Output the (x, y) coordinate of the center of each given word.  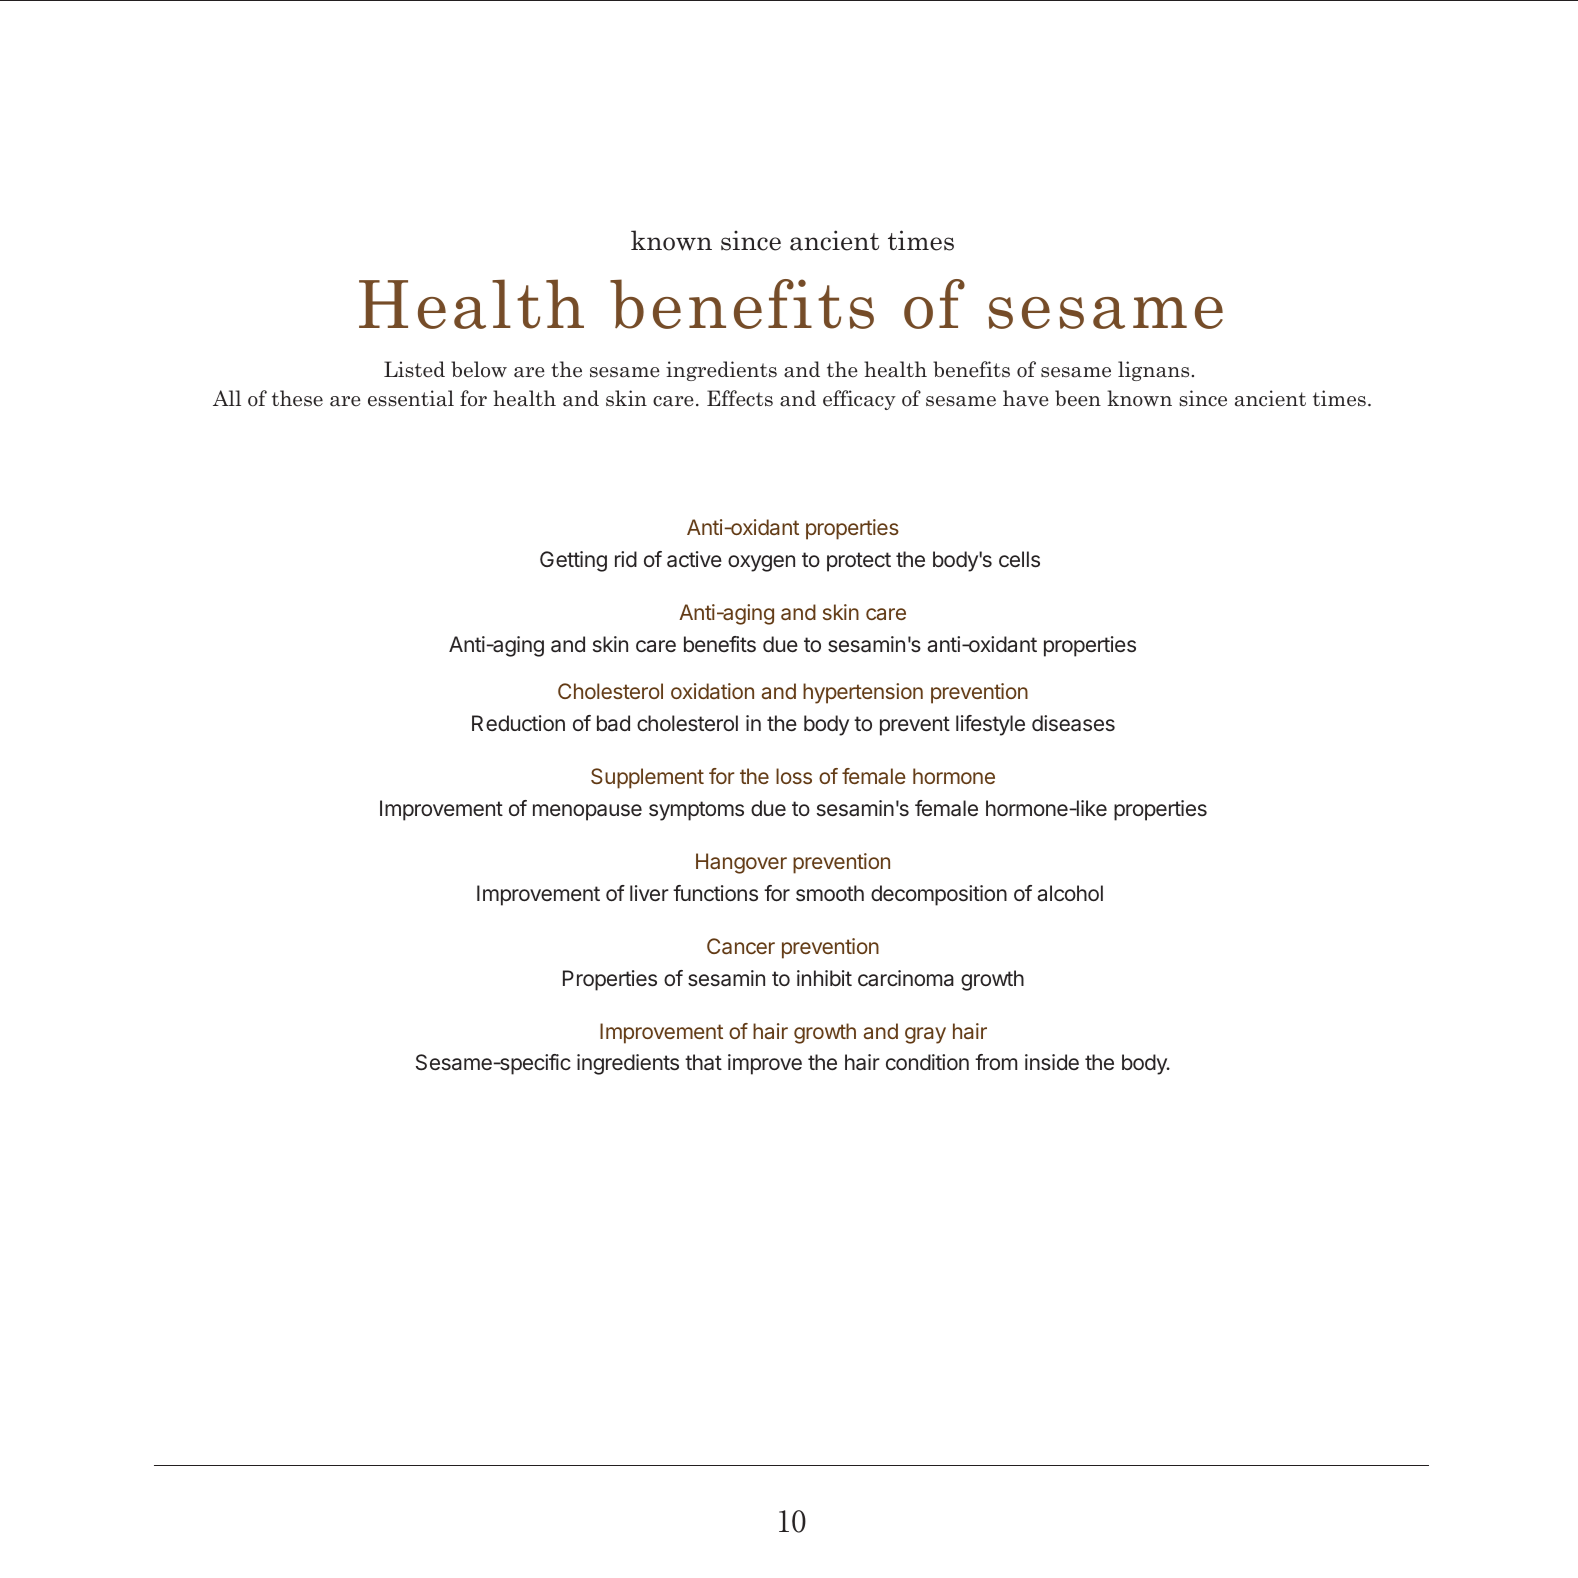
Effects (740, 398)
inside (1052, 1062)
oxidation (712, 691)
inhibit (824, 978)
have (1026, 398)
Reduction (518, 723)
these (297, 398)
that (703, 1062)
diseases (1073, 723)
